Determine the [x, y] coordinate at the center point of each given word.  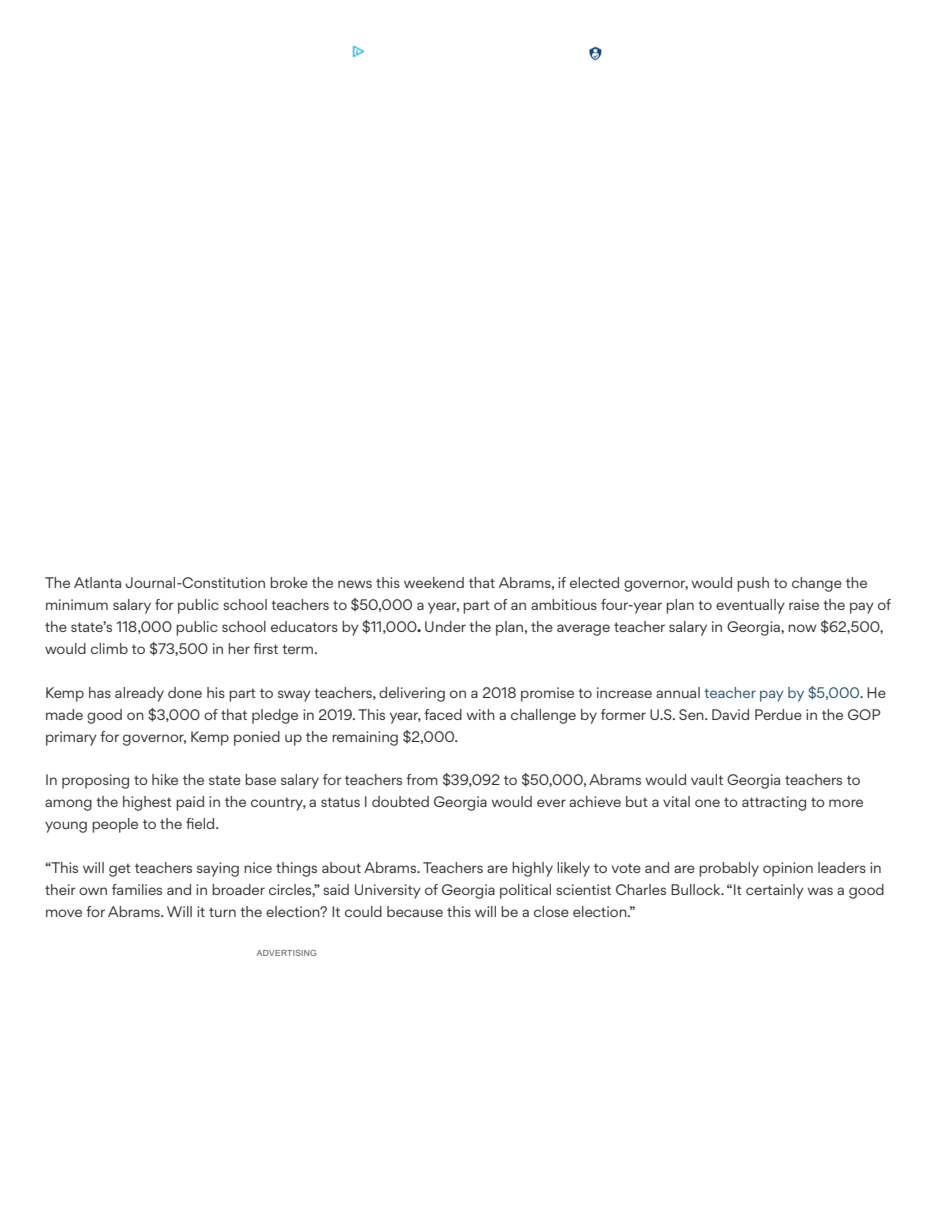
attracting [774, 803]
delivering [412, 694]
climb [109, 648]
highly [532, 869]
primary [71, 738]
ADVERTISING [286, 953]
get [120, 870]
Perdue [778, 714]
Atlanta [97, 582]
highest [147, 803]
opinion [788, 869]
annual [678, 692]
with [481, 714]
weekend [434, 582]
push [753, 584]
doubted [400, 801]
